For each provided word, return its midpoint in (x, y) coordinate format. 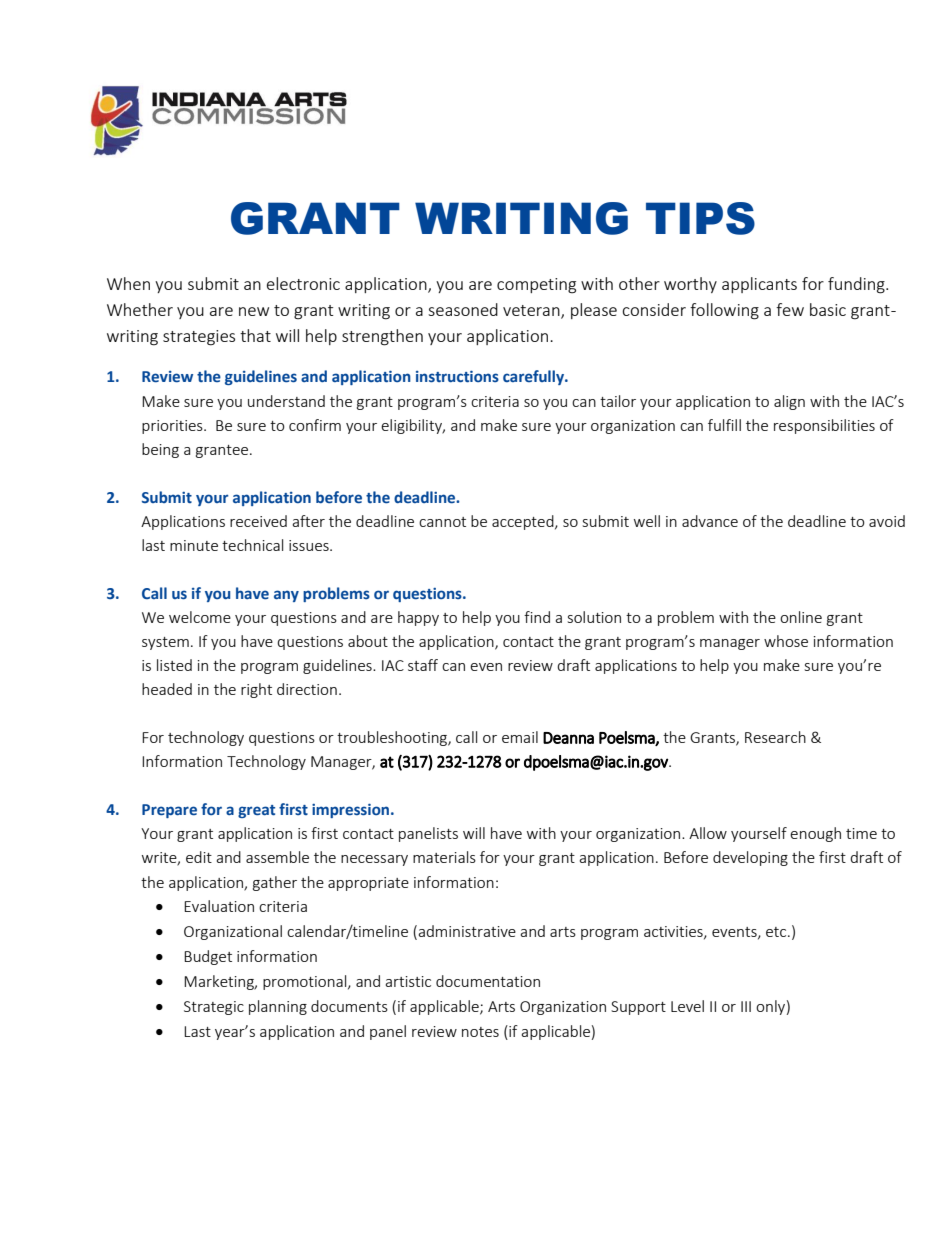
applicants (759, 285)
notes (480, 1032)
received (258, 521)
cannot (442, 522)
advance (710, 521)
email (520, 737)
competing (536, 286)
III (746, 1006)
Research (775, 737)
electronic (303, 283)
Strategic (214, 1008)
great (256, 811)
